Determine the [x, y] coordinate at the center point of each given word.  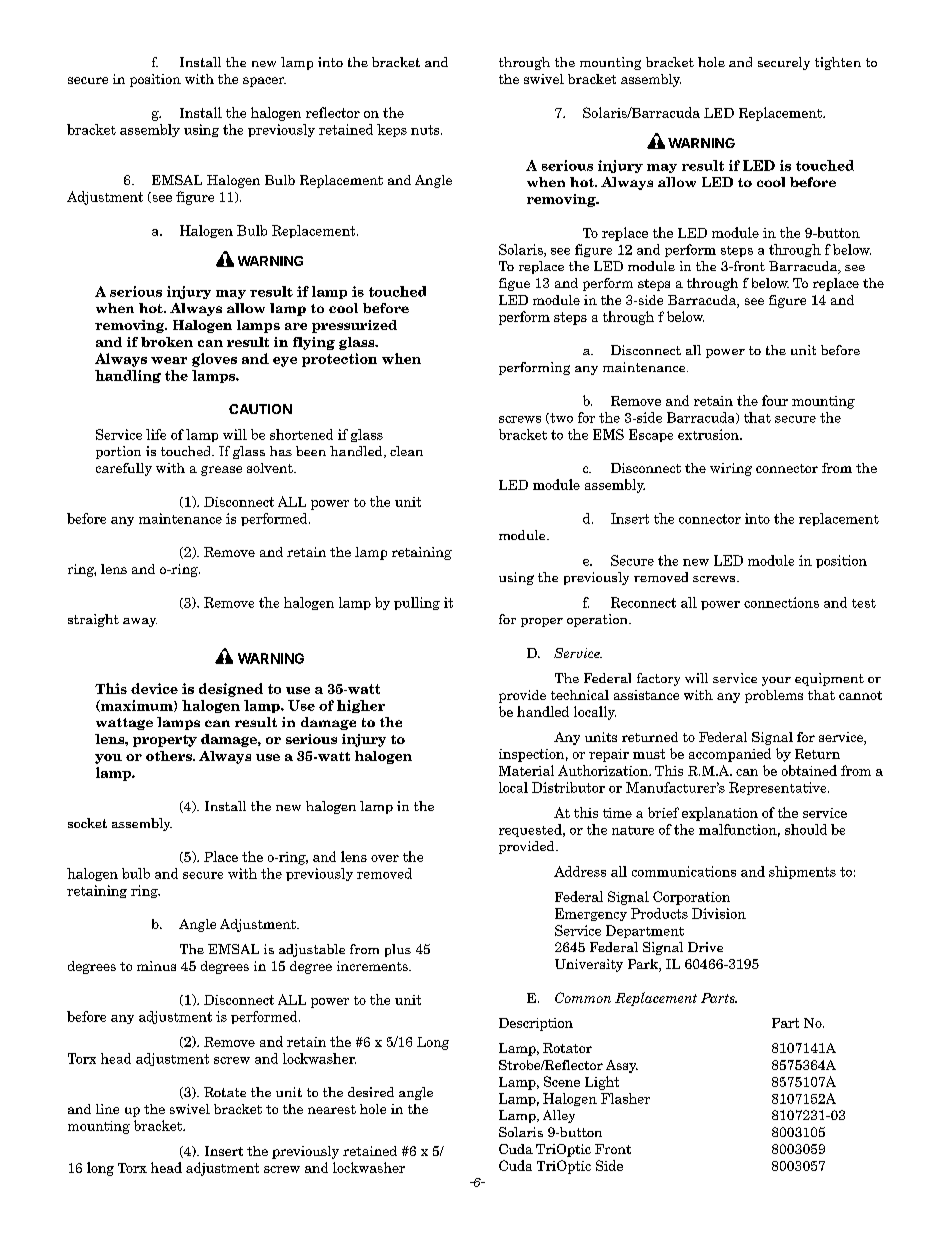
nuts [426, 130]
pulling [417, 603]
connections [781, 602]
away [140, 622]
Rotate [225, 1092]
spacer [264, 82]
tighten [838, 63]
